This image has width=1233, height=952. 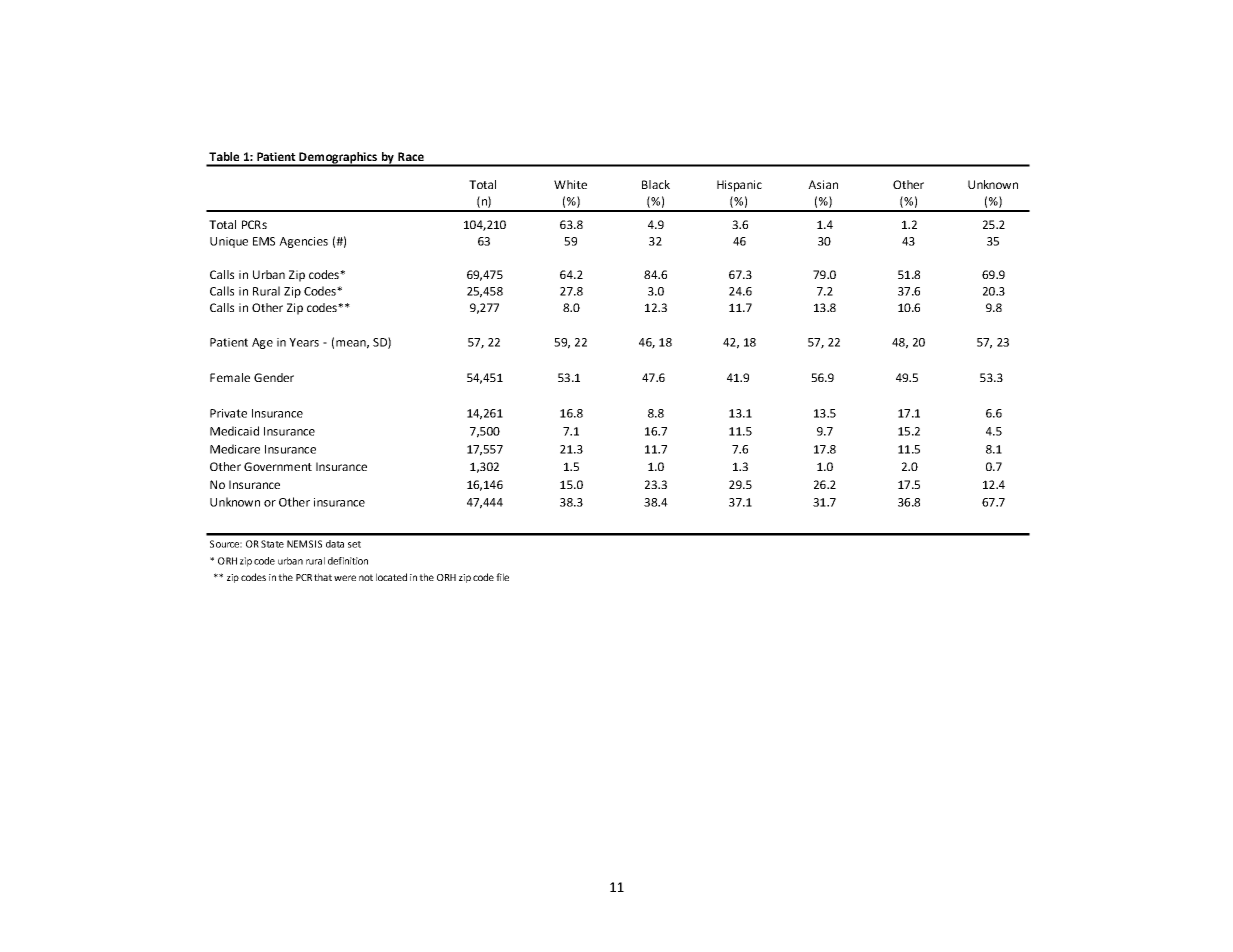 What do you see at coordinates (391, 577) in the image?
I see `located` at bounding box center [391, 577].
